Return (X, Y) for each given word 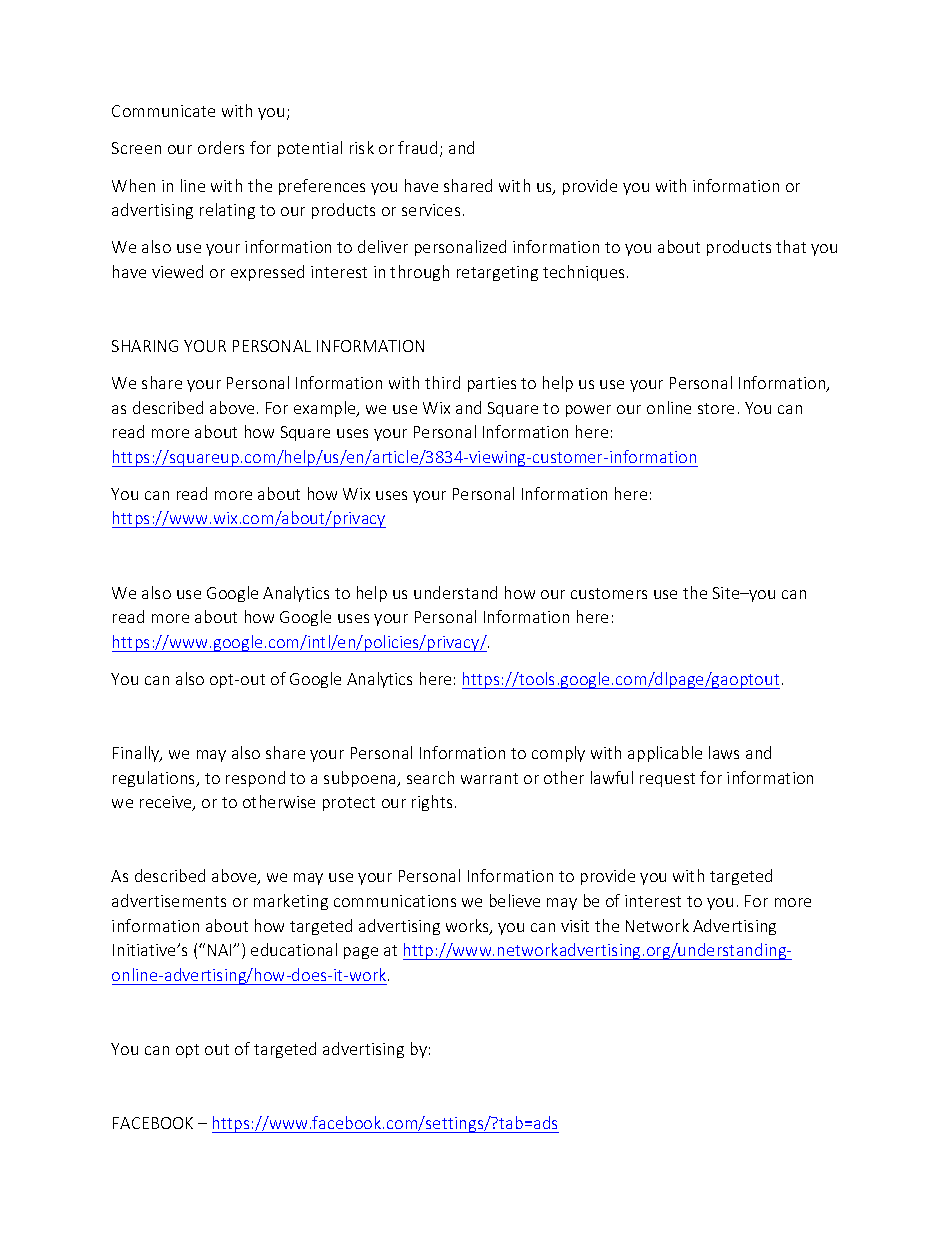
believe (515, 900)
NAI (221, 950)
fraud (417, 147)
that (791, 246)
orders (221, 147)
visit (575, 926)
